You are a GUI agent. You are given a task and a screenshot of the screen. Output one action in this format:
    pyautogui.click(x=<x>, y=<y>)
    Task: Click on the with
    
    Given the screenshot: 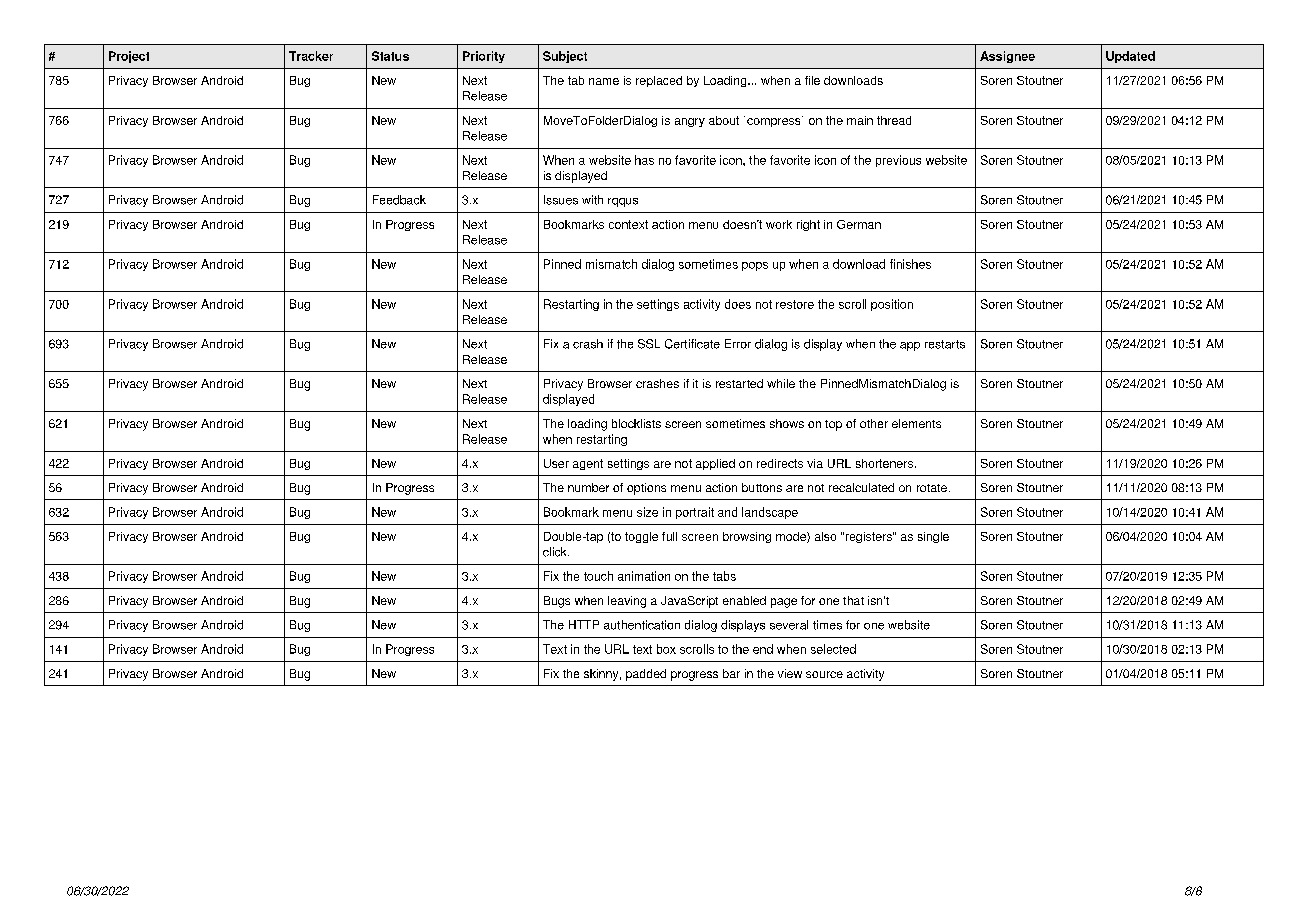 What is the action you would take?
    pyautogui.click(x=592, y=200)
